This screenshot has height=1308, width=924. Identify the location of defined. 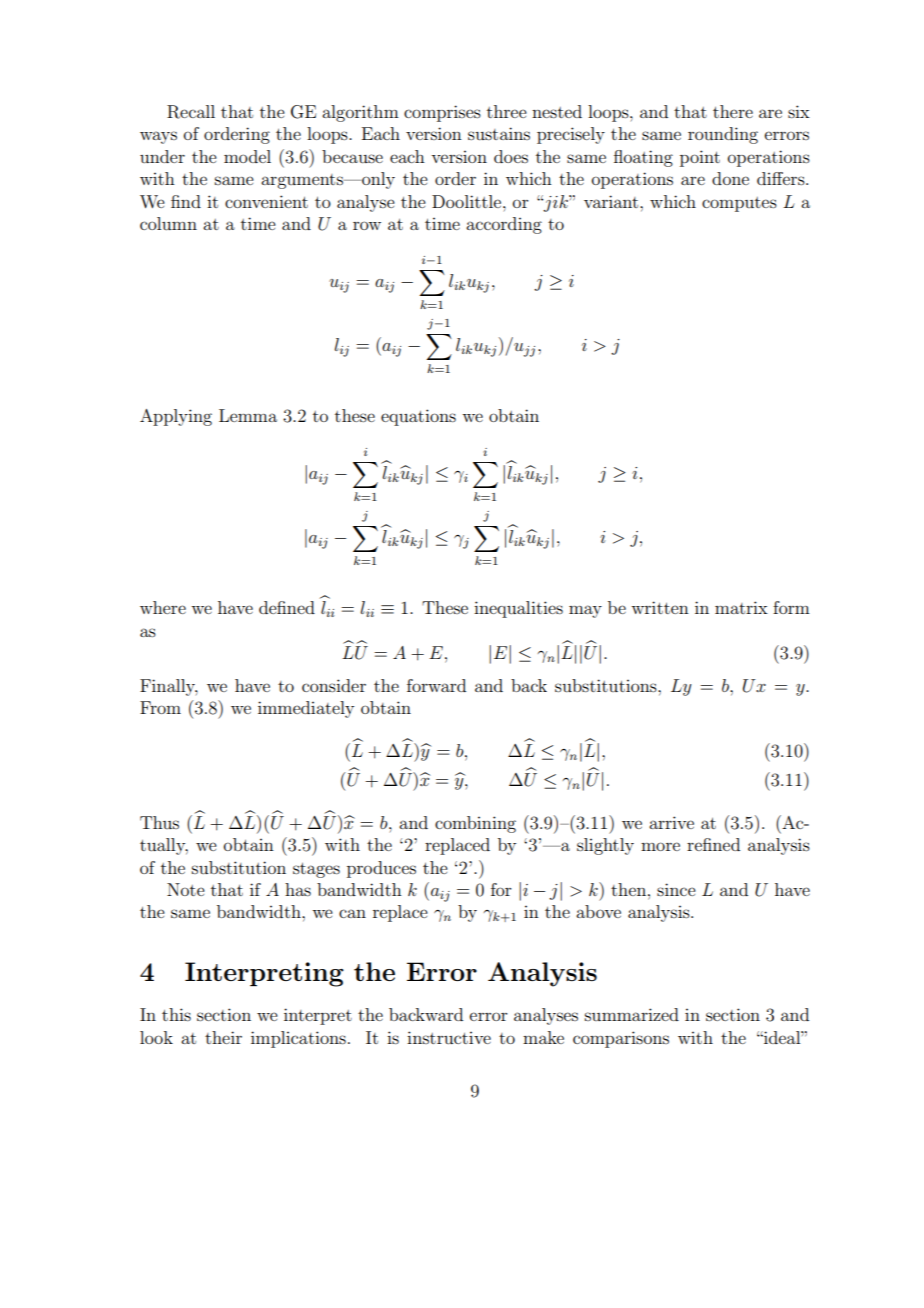
(287, 607).
